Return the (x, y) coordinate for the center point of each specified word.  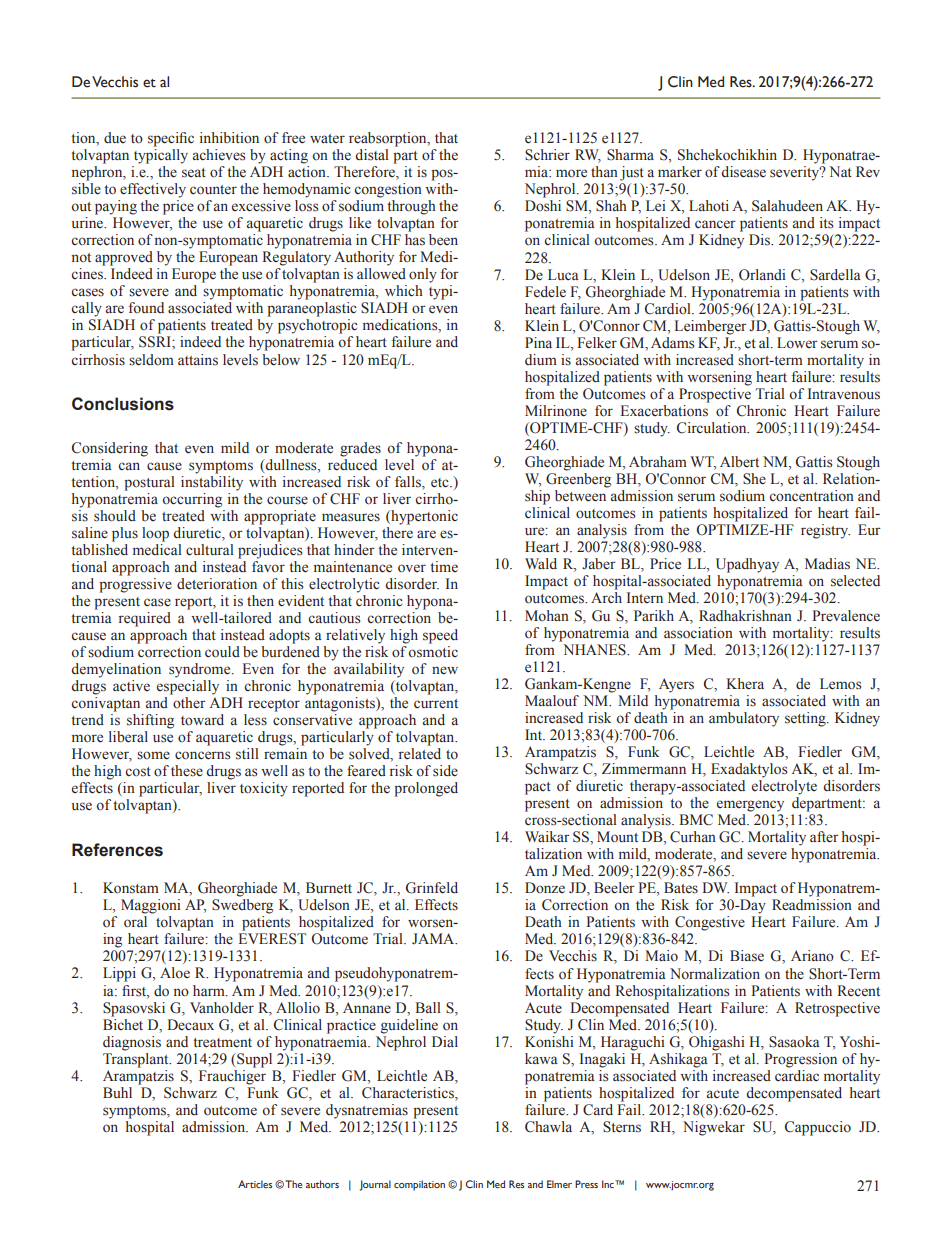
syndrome (201, 670)
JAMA (434, 938)
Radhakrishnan (745, 616)
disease (743, 172)
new (445, 670)
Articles (255, 1184)
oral (135, 922)
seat (194, 173)
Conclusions (123, 404)
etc (441, 483)
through (411, 207)
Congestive (710, 923)
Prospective (715, 395)
